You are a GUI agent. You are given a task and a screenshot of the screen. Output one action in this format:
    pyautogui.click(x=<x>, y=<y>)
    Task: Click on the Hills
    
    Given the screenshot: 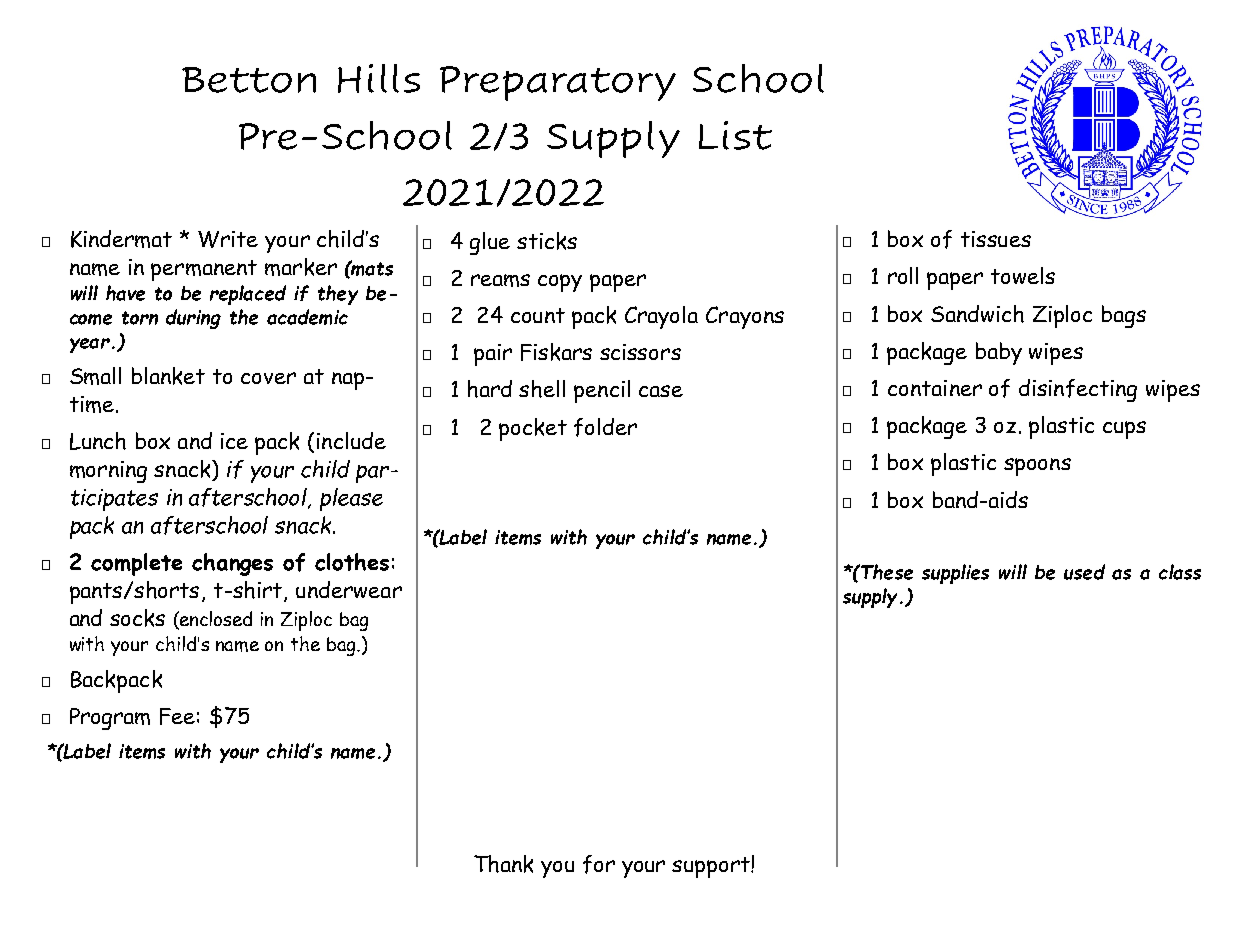 What is the action you would take?
    pyautogui.click(x=379, y=78)
